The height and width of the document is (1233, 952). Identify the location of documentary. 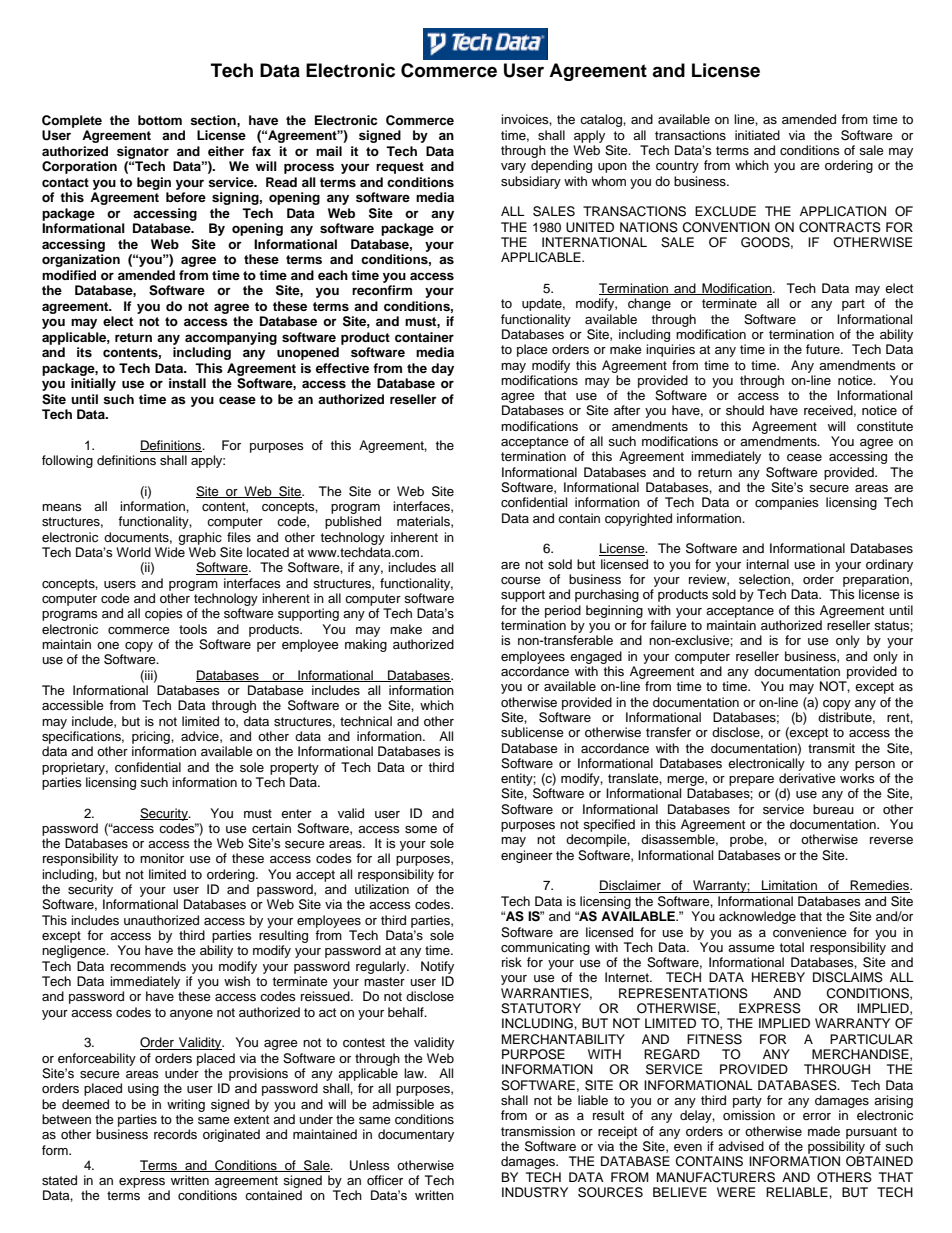
(416, 1135).
